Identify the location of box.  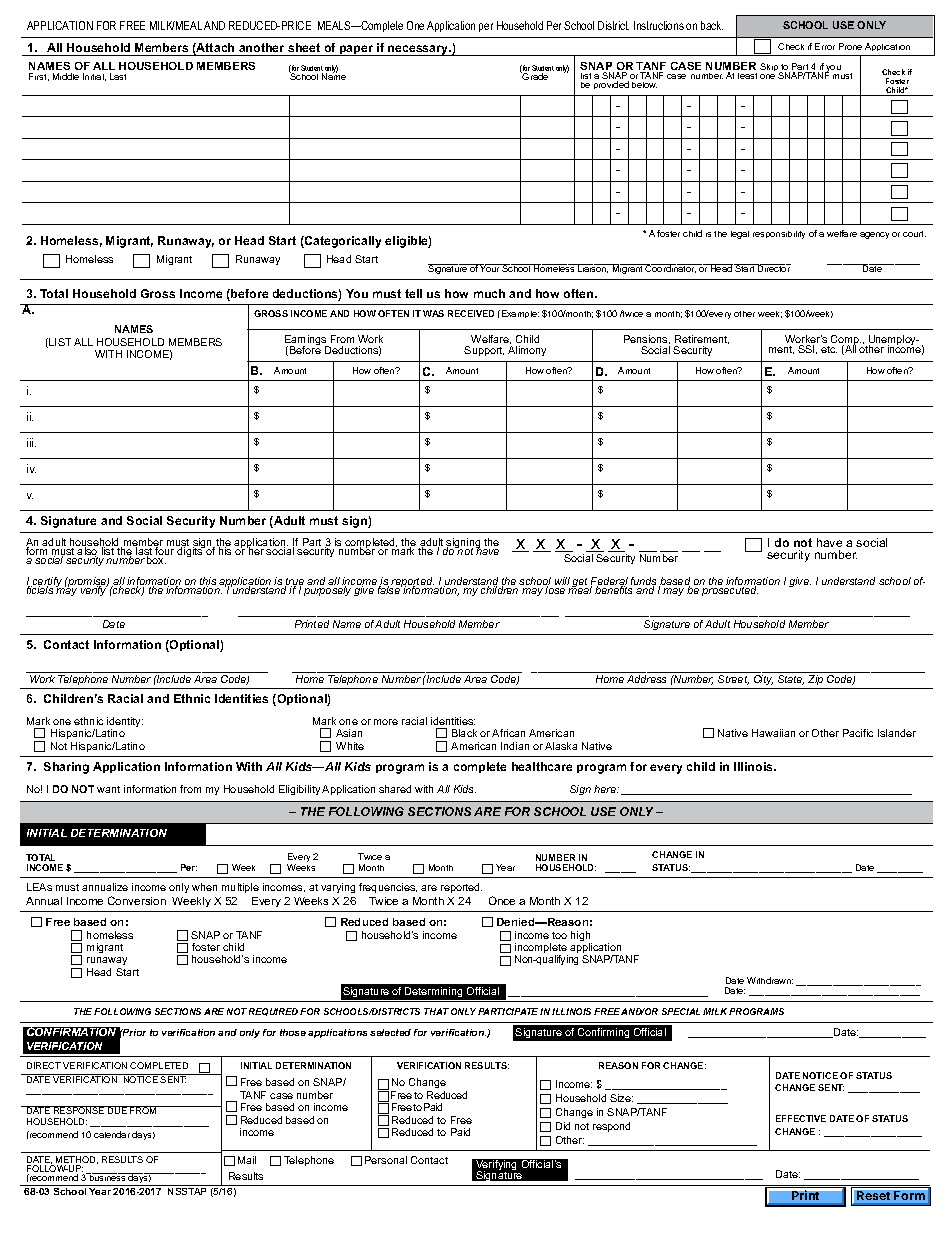
(156, 560).
